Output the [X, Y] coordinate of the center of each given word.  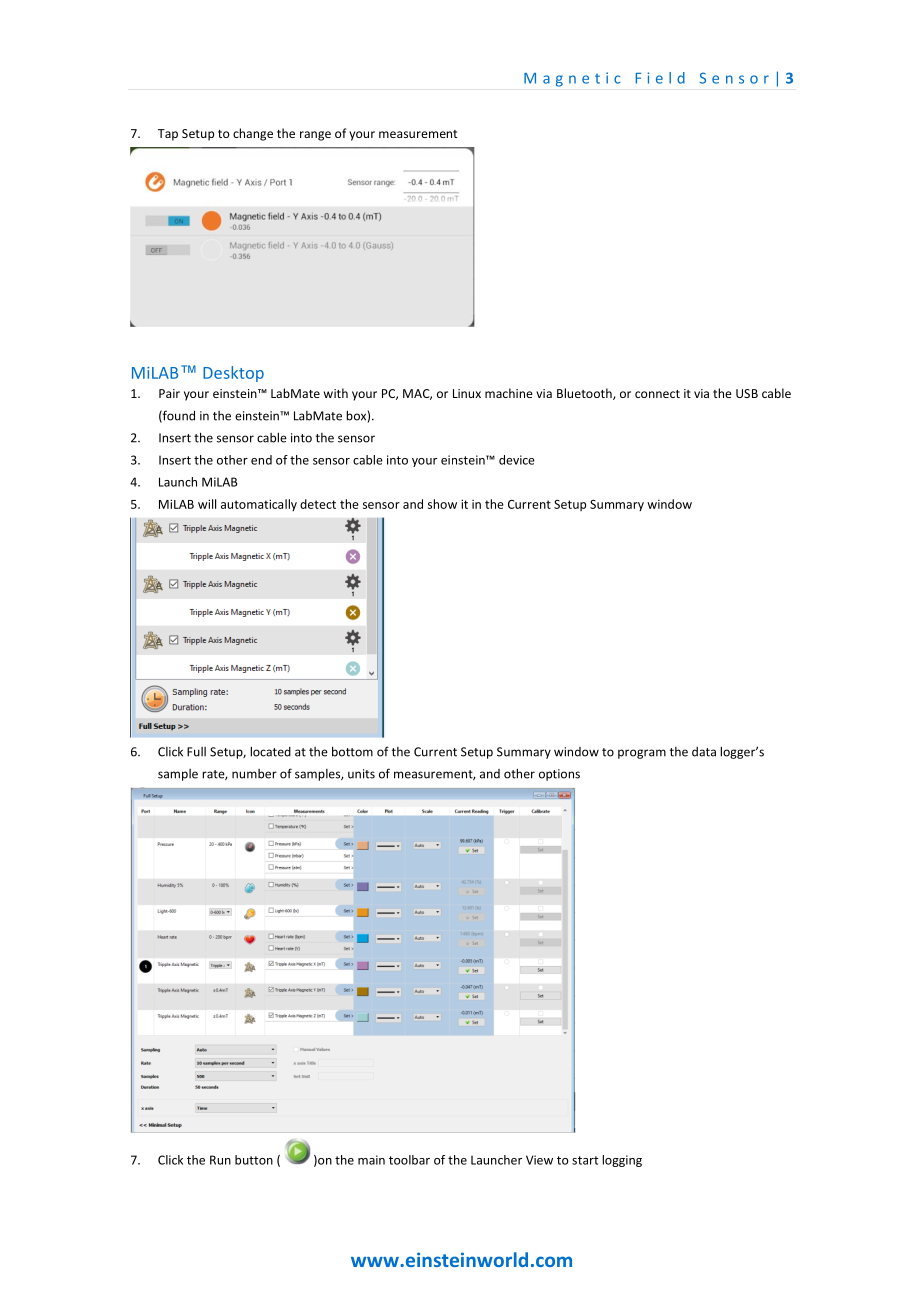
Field [660, 78]
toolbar [409, 1160]
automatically [259, 505]
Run [220, 1160]
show [442, 504]
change [253, 134]
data [704, 752]
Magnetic [572, 79]
